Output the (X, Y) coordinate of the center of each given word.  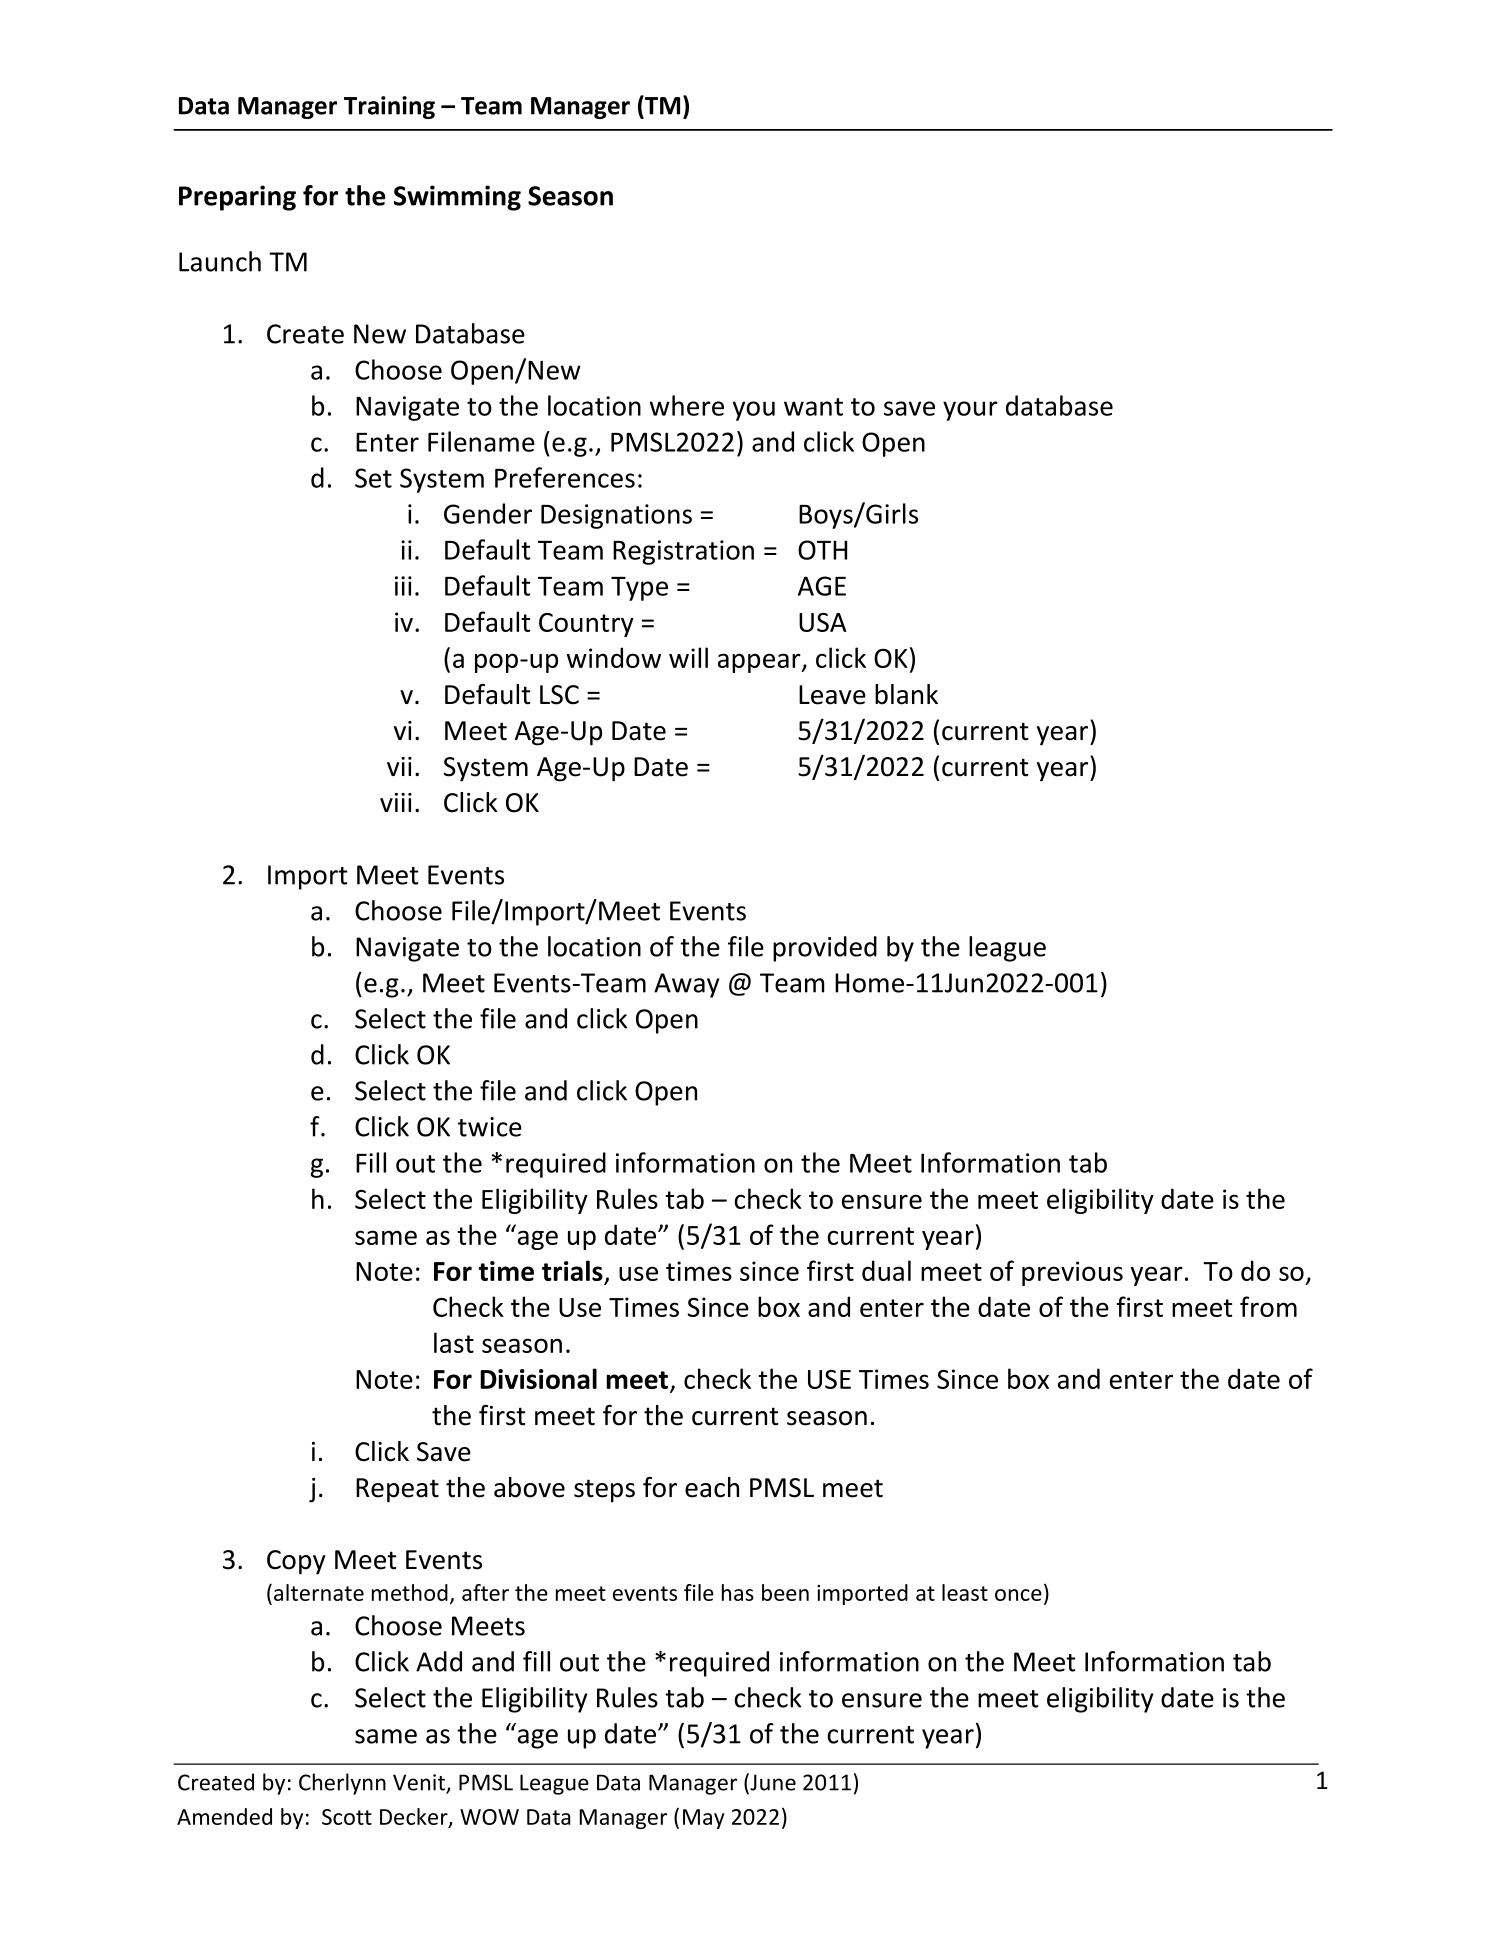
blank (906, 694)
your (970, 411)
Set (373, 478)
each (712, 1487)
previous (1072, 1273)
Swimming (457, 198)
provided (825, 949)
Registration (683, 552)
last (454, 1342)
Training (389, 107)
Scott (347, 1817)
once (1018, 1595)
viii (396, 802)
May (704, 1819)
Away (687, 985)
